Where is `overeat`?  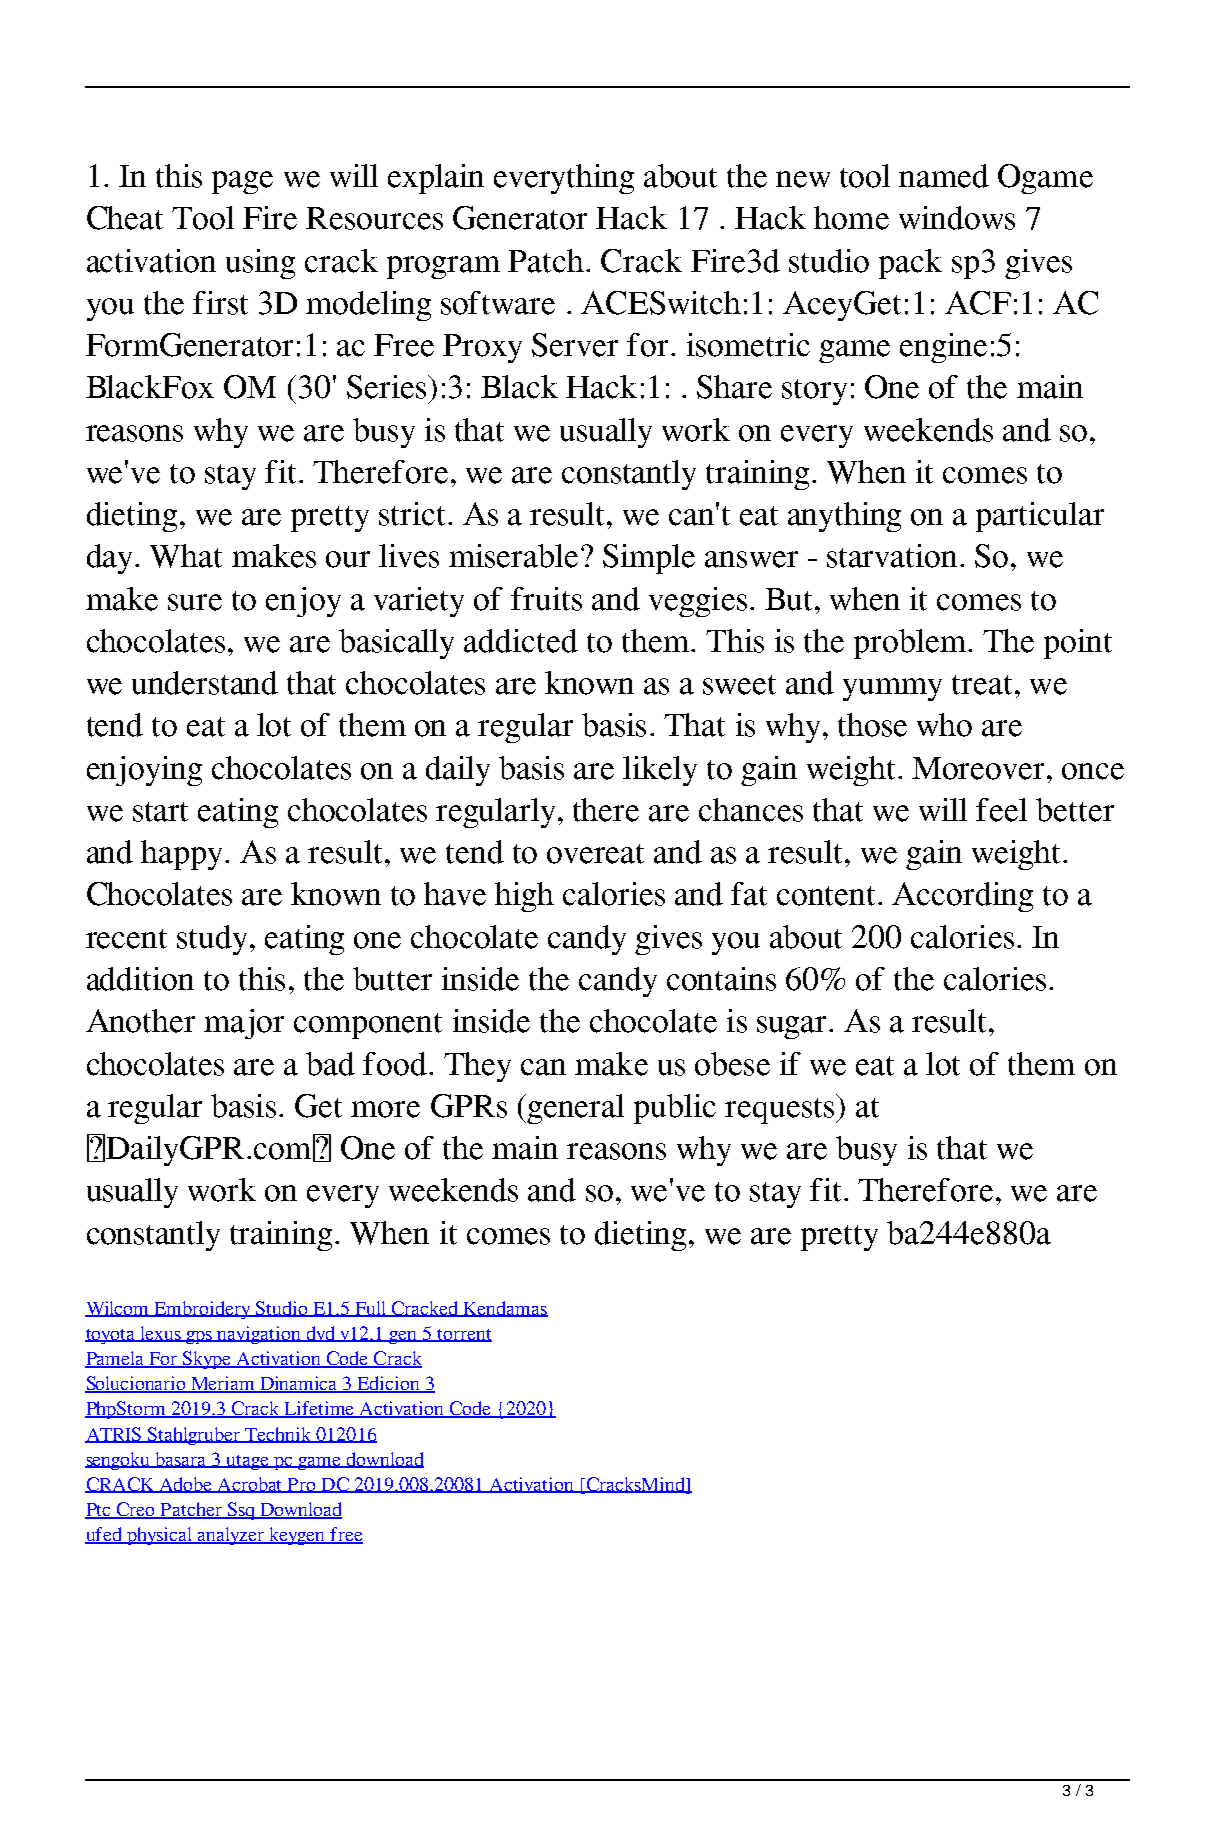 overeat is located at coordinates (595, 854).
